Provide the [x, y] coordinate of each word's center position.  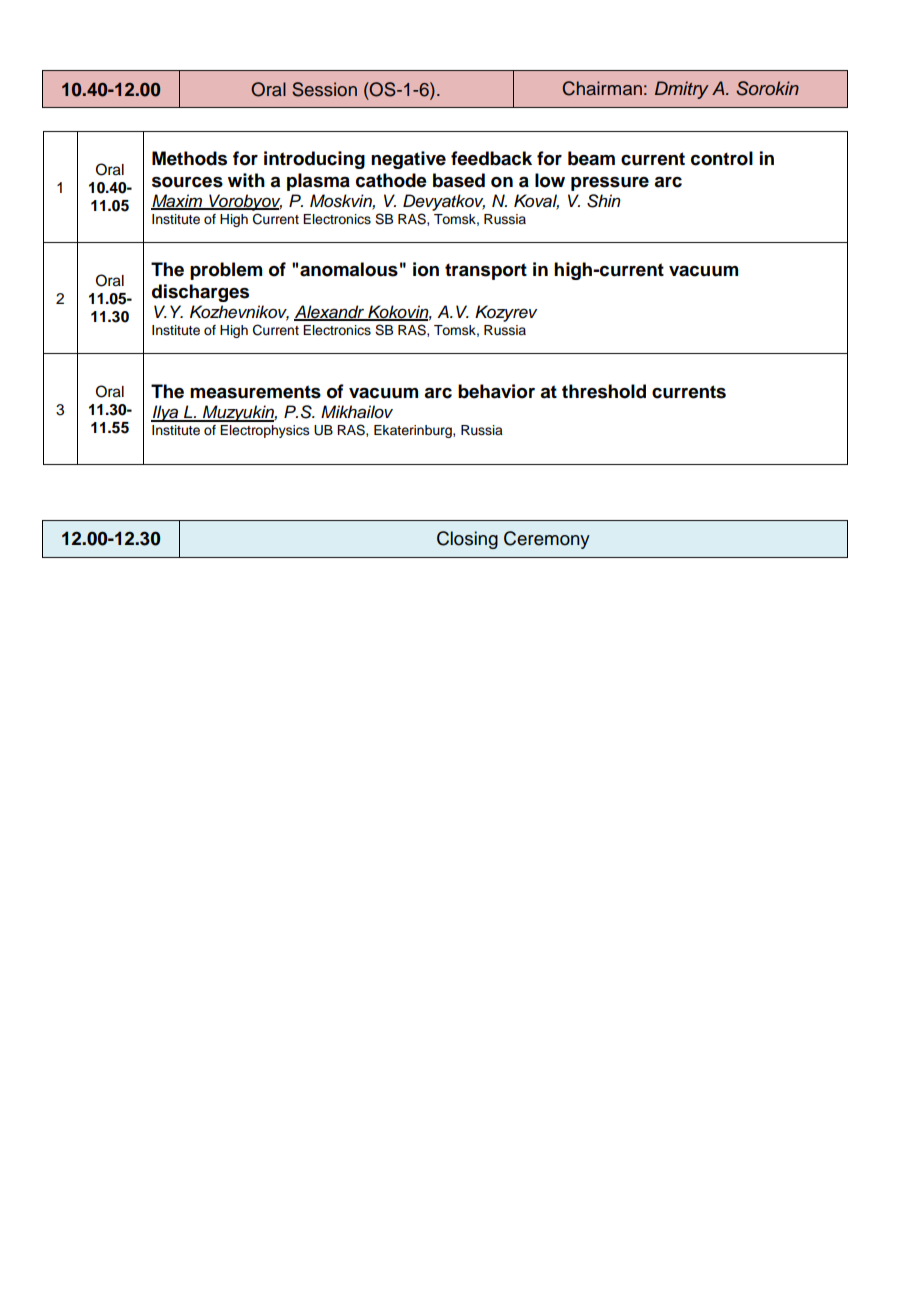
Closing [467, 540]
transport [486, 271]
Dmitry [682, 90]
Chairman [602, 88]
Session [324, 89]
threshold [604, 391]
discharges [200, 293]
